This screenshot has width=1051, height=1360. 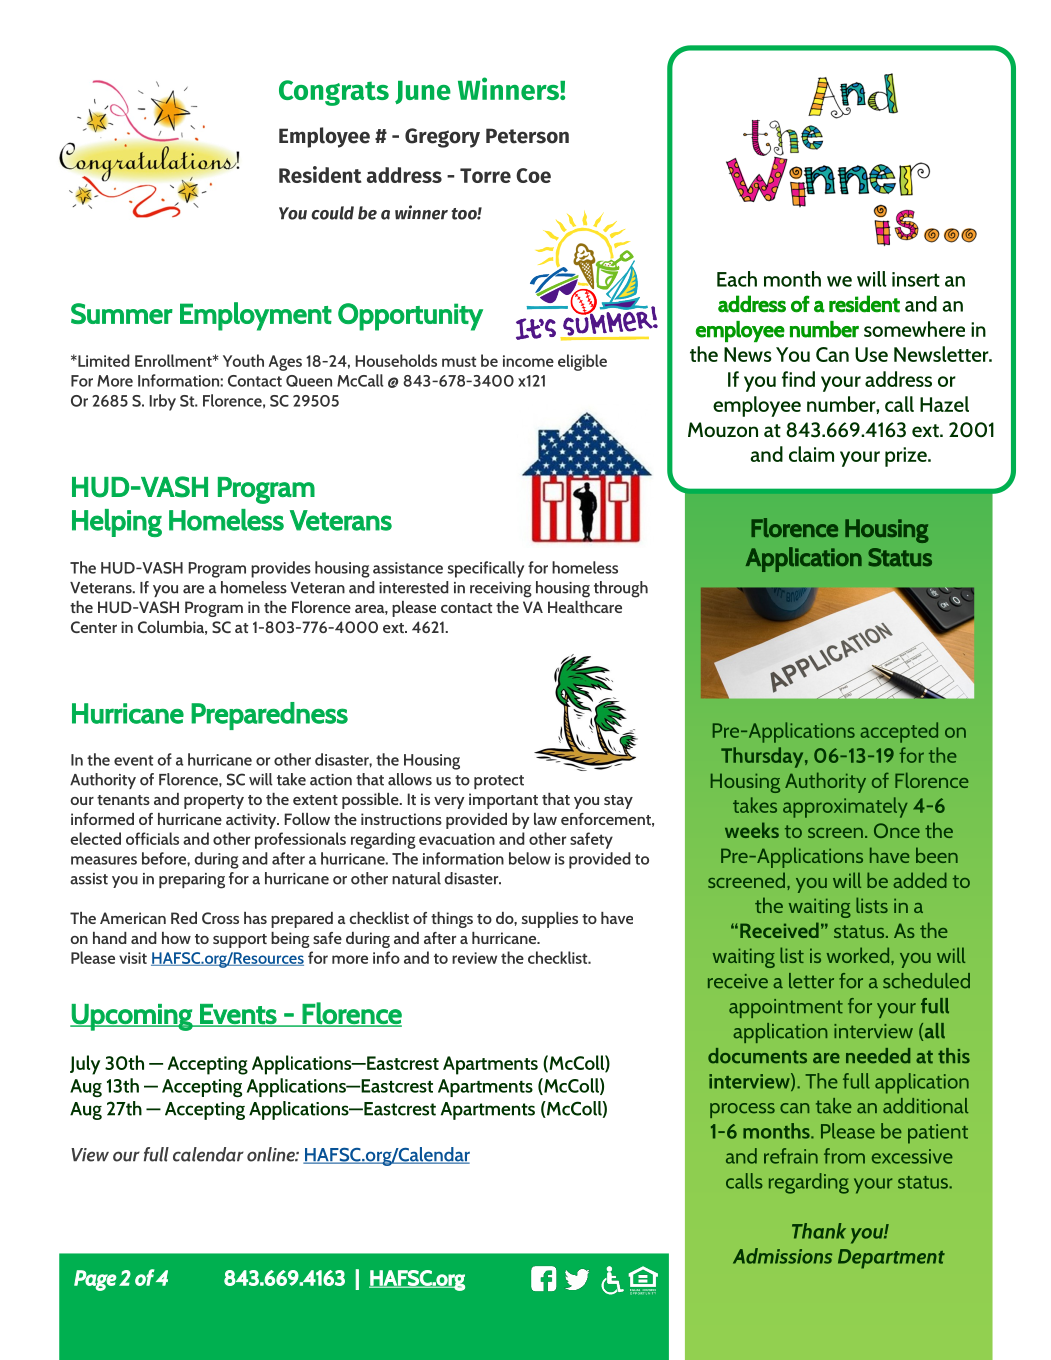 I want to click on Page, so click(x=95, y=1280).
